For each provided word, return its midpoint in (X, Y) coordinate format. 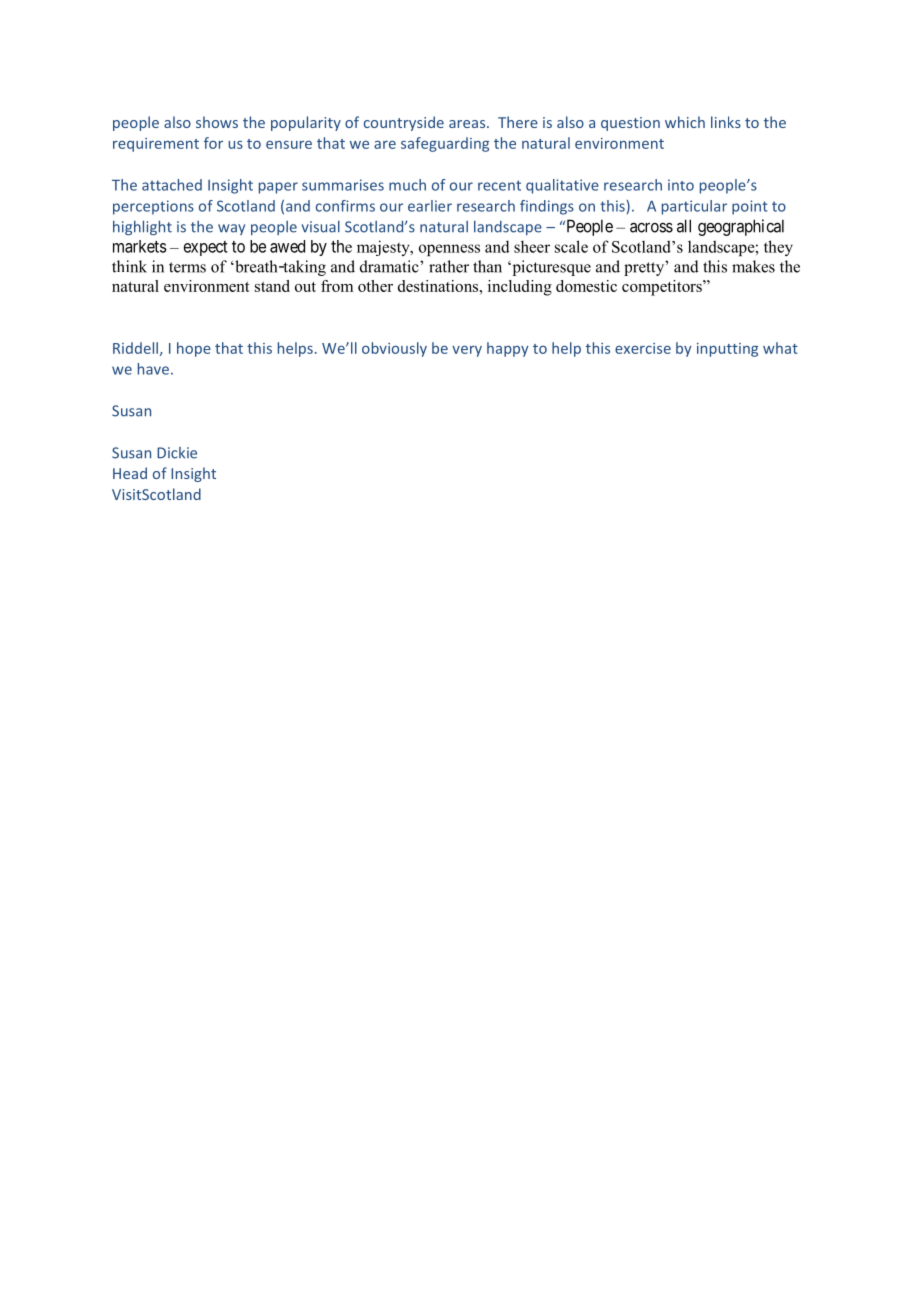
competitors (663, 288)
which (685, 122)
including (520, 288)
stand (272, 286)
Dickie (177, 453)
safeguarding (445, 144)
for (213, 143)
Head (130, 473)
